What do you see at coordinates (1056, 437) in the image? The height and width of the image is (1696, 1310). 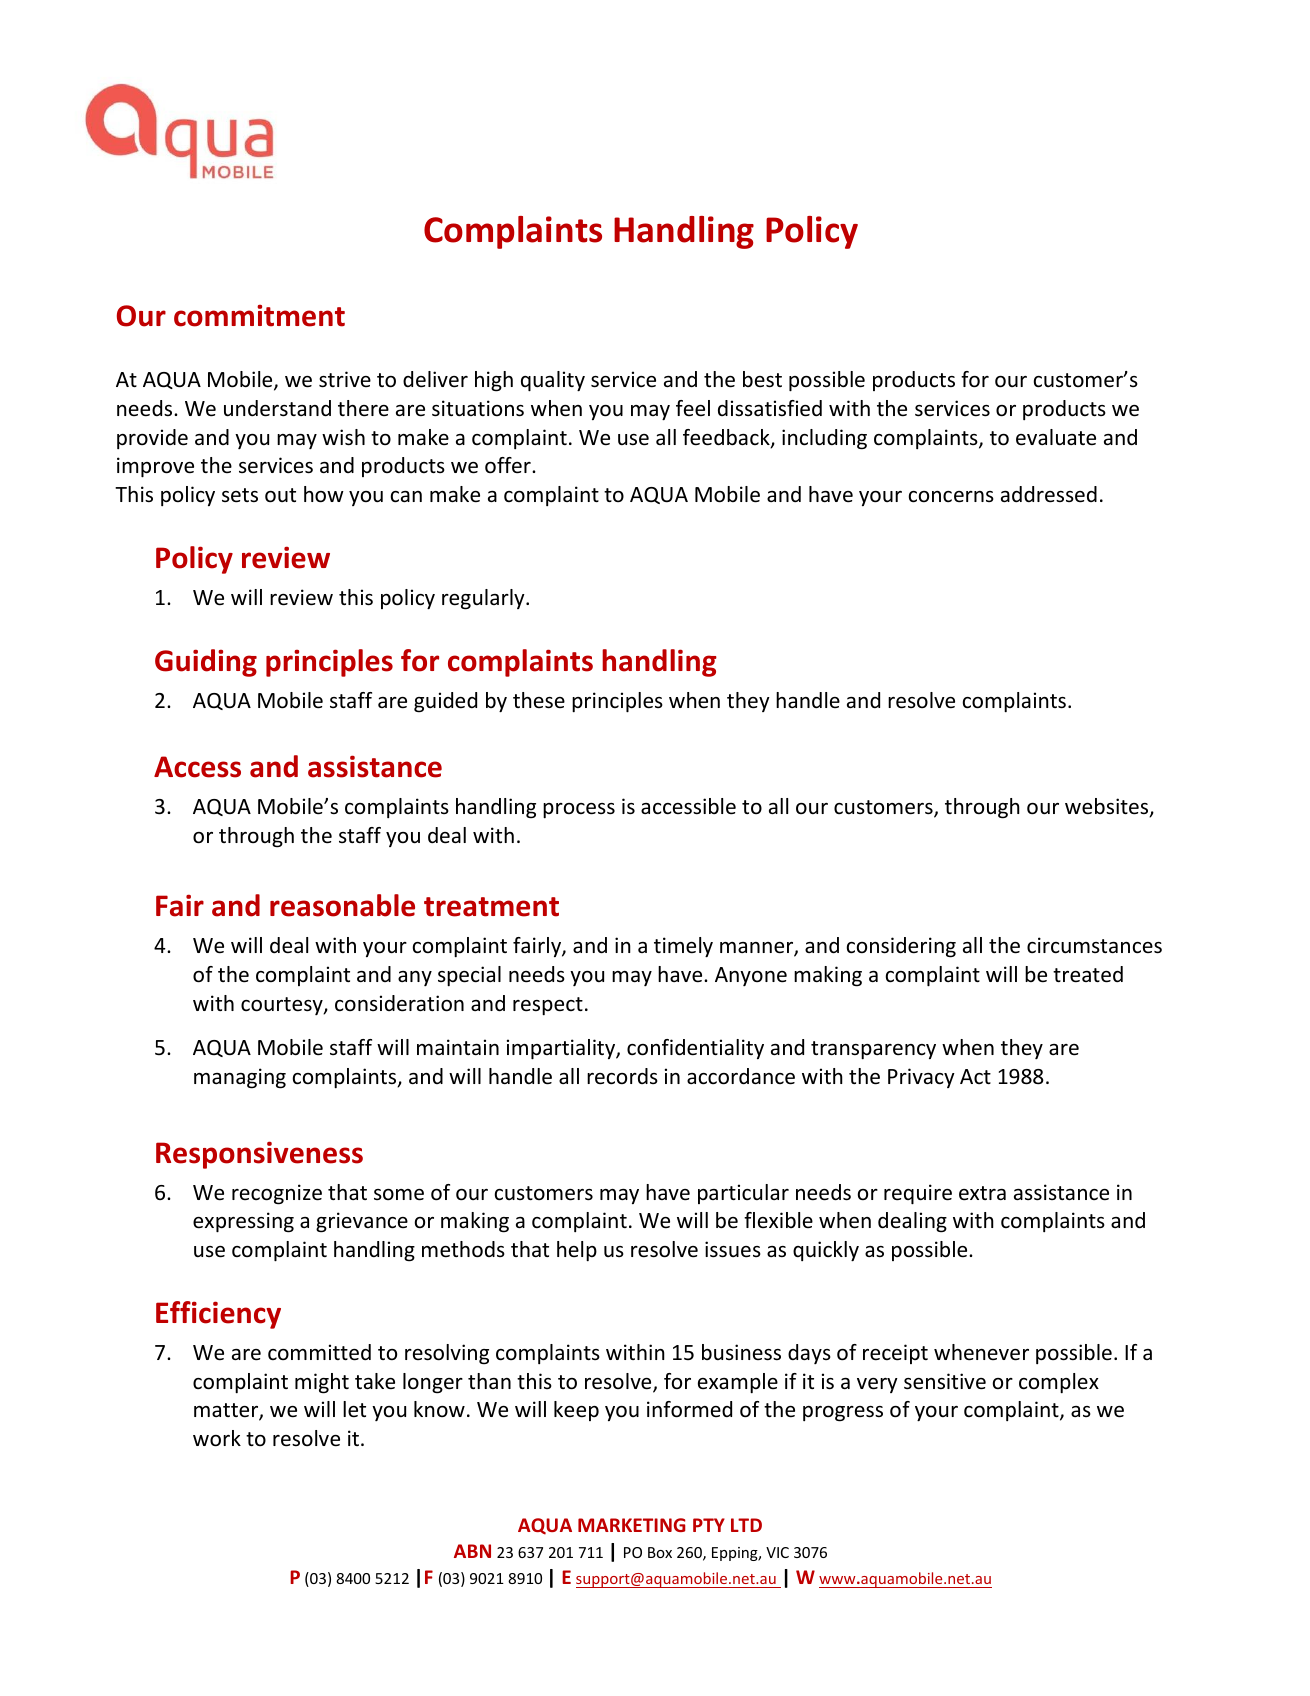 I see `evaluate` at bounding box center [1056, 437].
